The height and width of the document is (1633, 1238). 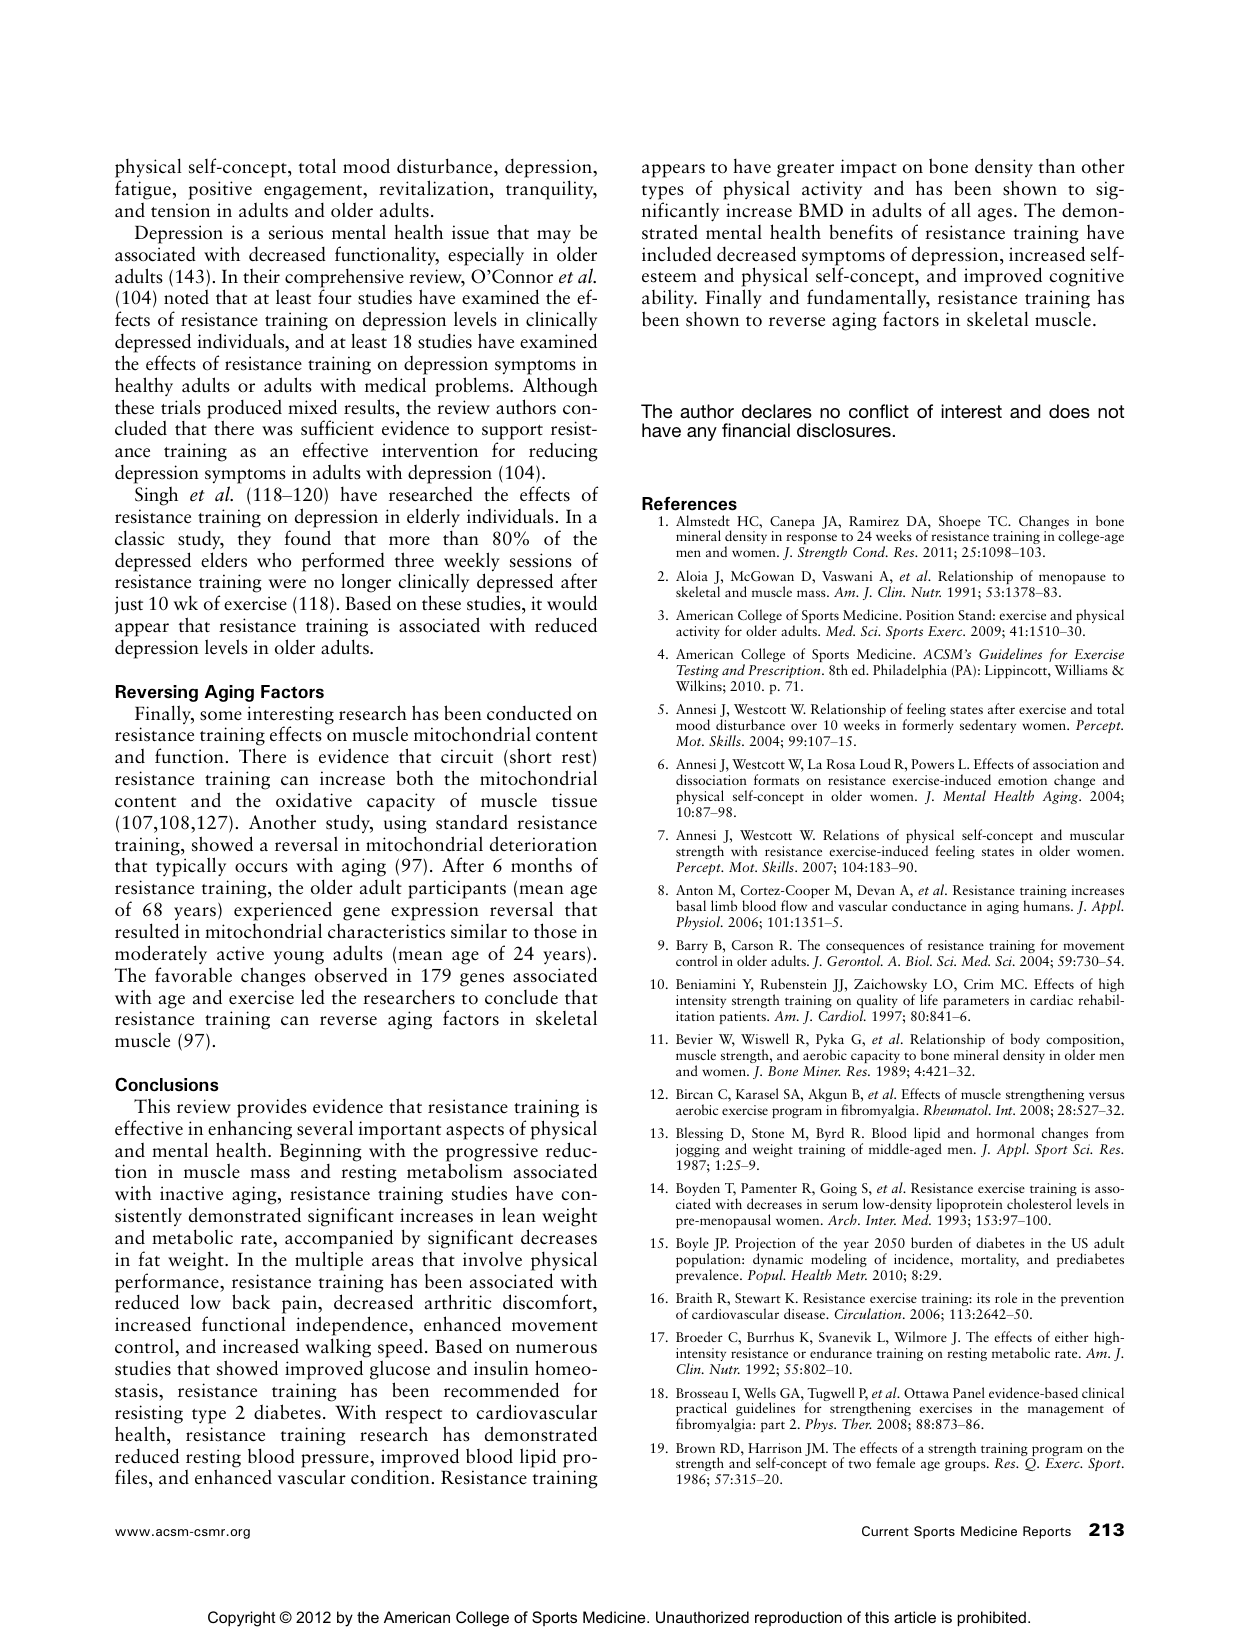 I want to click on basal, so click(x=691, y=905).
